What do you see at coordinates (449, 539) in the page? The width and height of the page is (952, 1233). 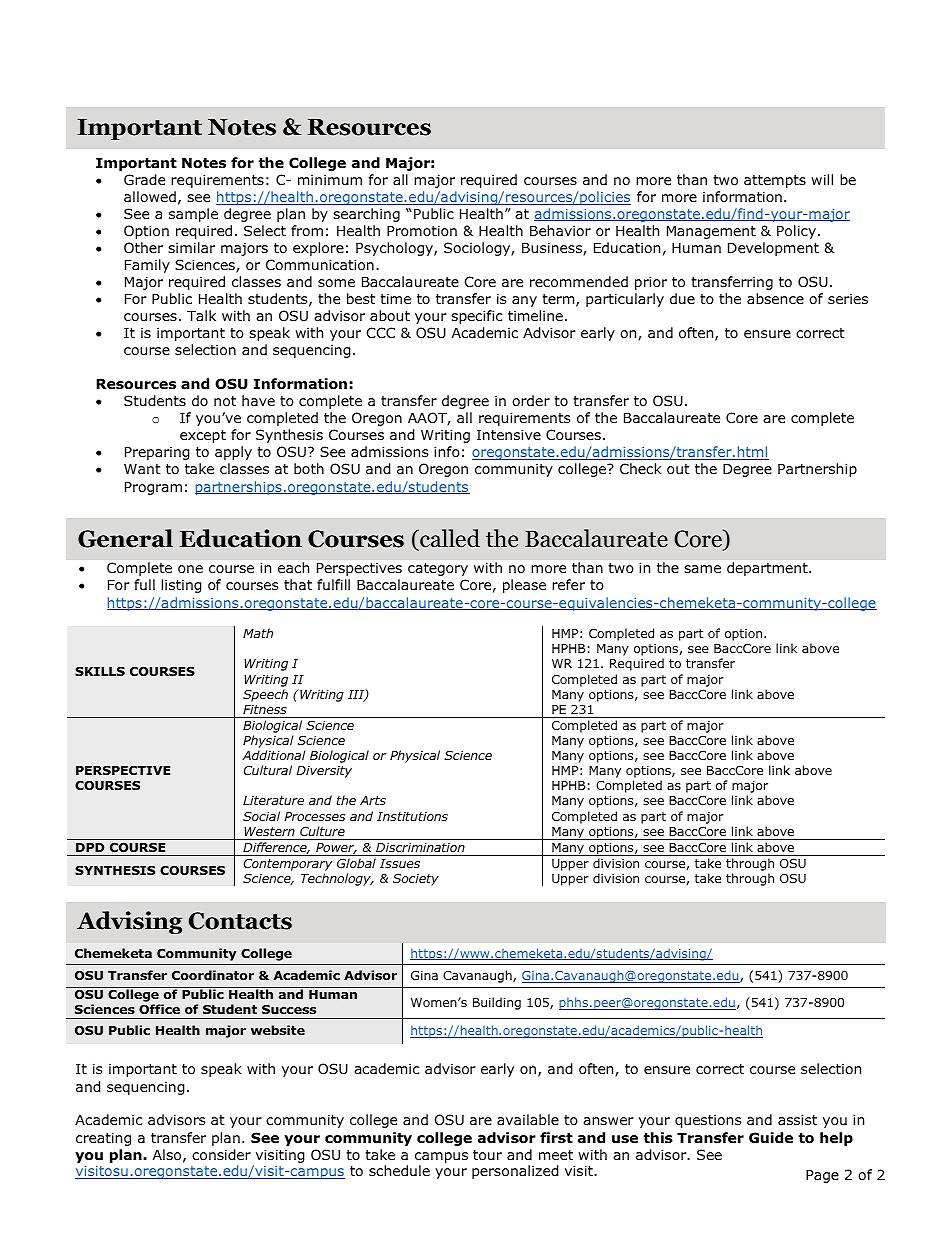 I see `called` at bounding box center [449, 539].
